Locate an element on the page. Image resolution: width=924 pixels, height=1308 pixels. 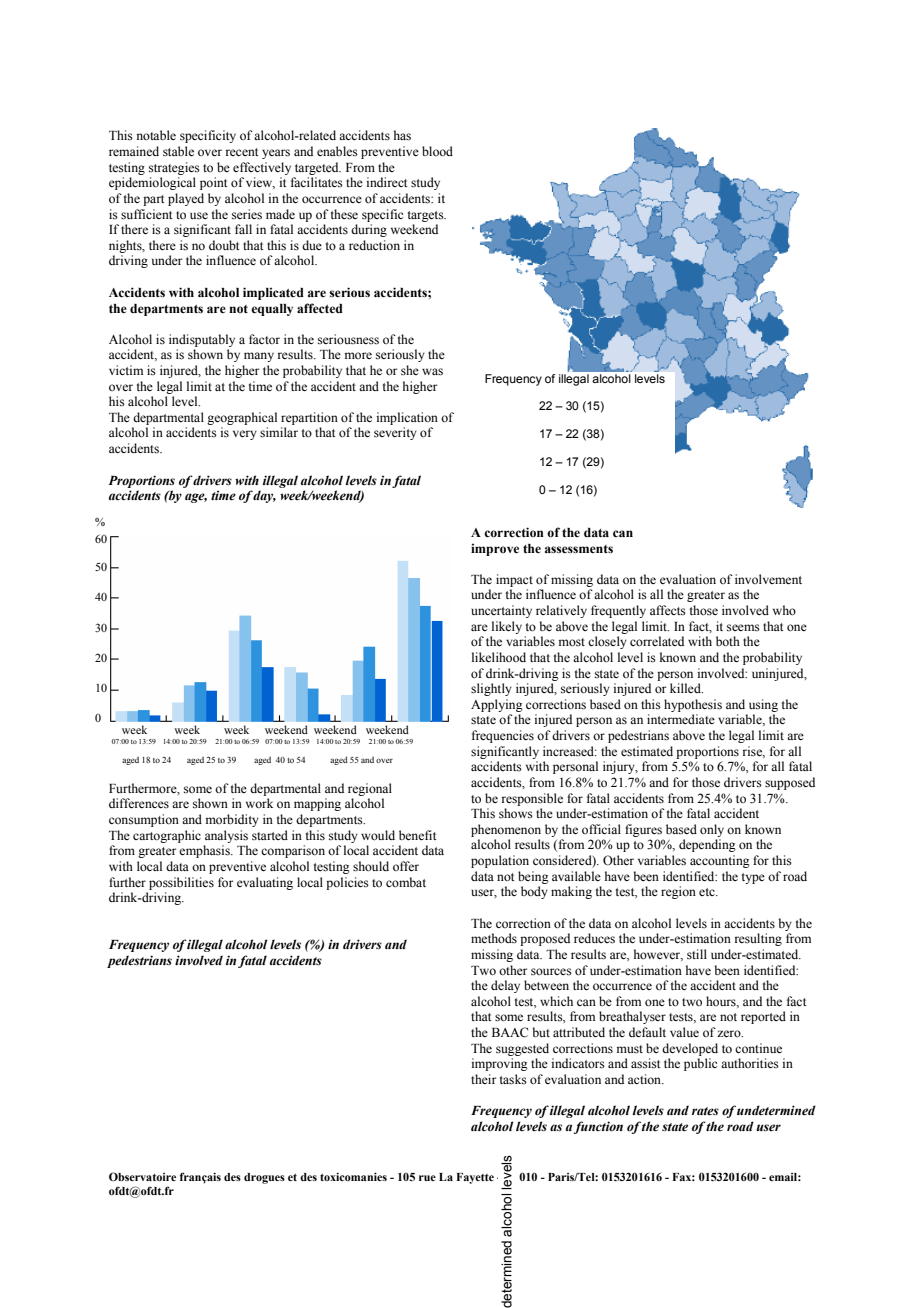
benefit is located at coordinates (418, 835).
